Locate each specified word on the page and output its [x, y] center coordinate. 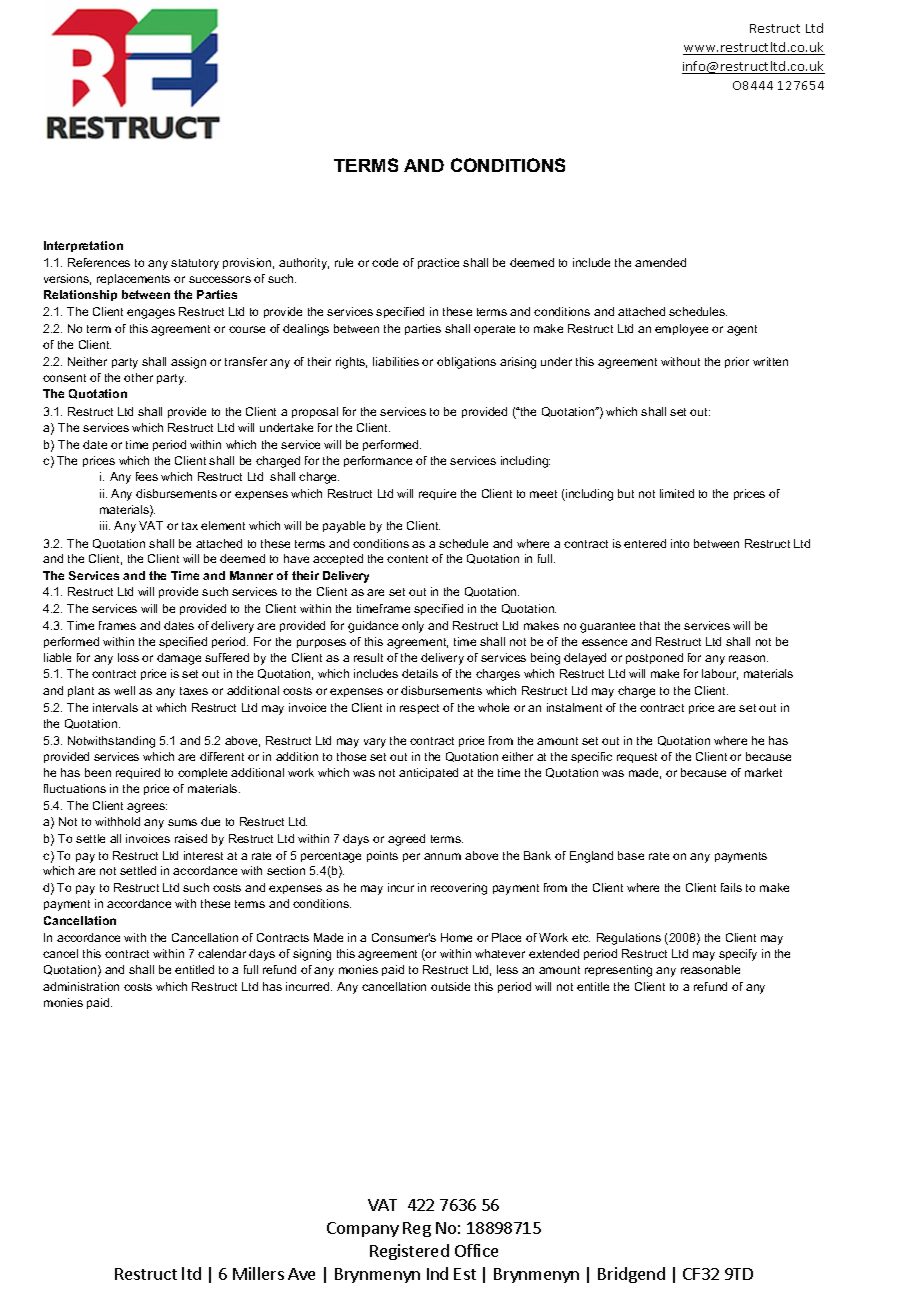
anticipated [428, 773]
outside [450, 986]
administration [81, 986]
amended [660, 262]
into [680, 543]
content [407, 559]
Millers [258, 1273]
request [637, 758]
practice [438, 263]
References [99, 262]
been [98, 772]
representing [618, 971]
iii [105, 525]
